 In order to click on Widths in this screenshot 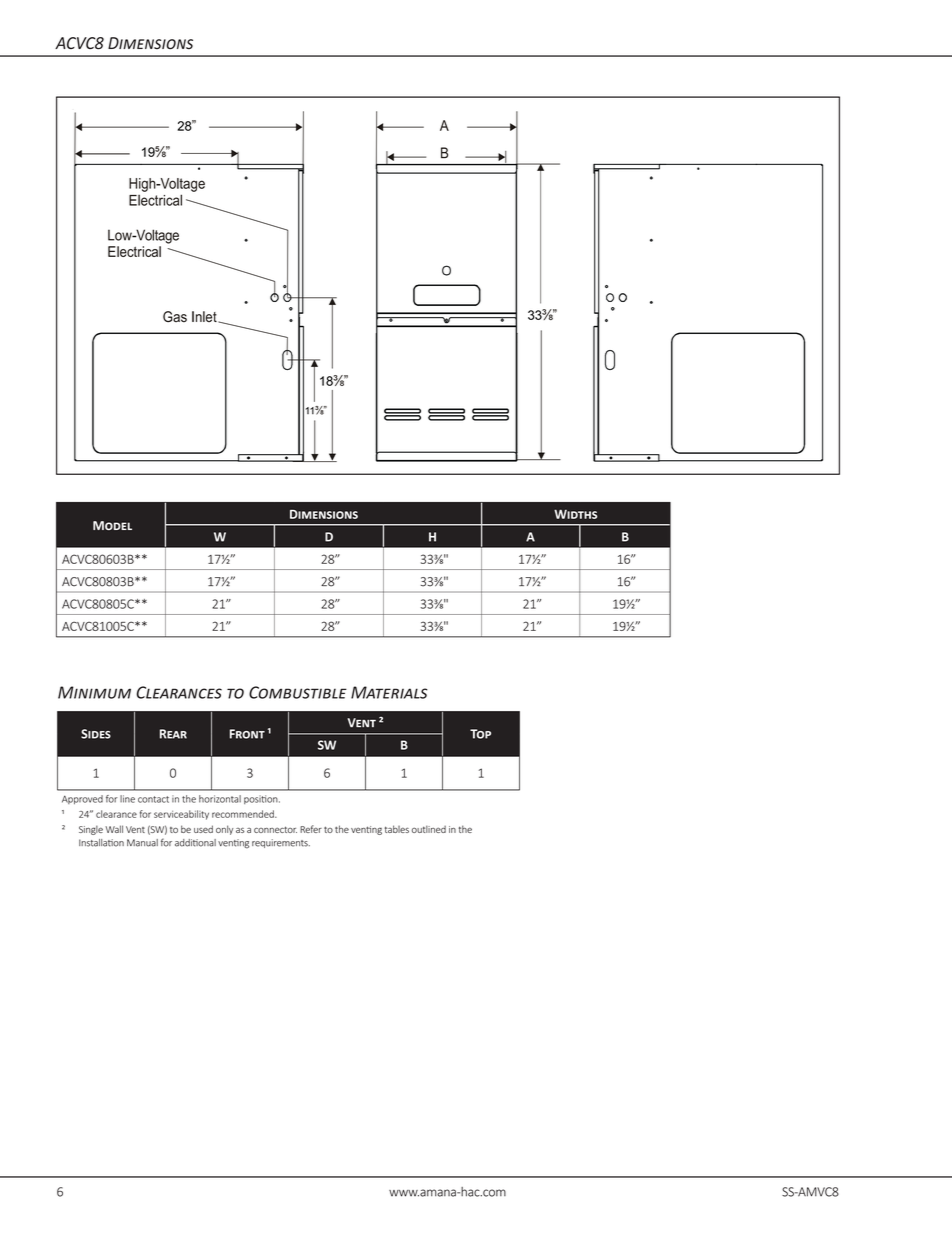, I will do `click(576, 514)`.
